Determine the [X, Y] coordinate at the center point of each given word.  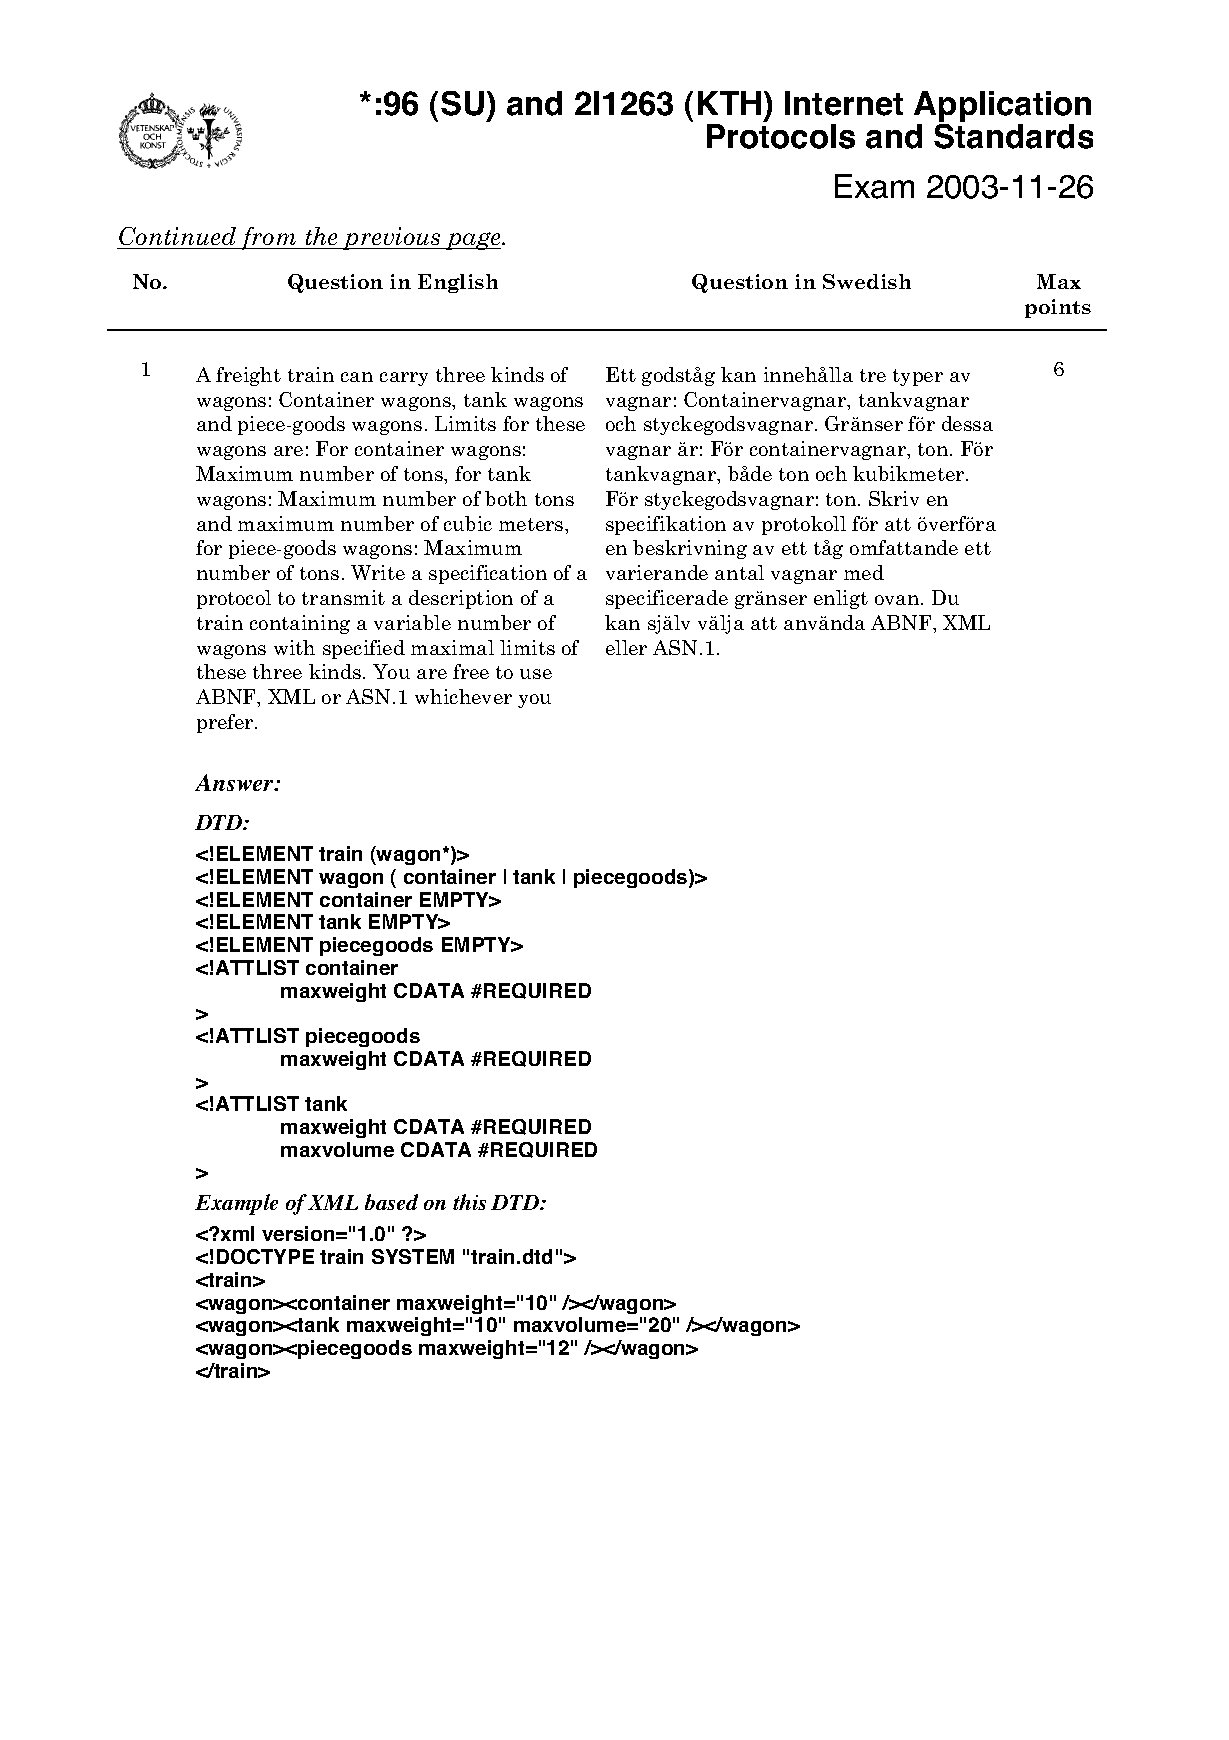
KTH [729, 103]
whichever [463, 696]
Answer [236, 782]
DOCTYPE [265, 1256]
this [469, 1202]
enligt [841, 599]
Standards [1013, 136]
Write [378, 572]
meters [532, 524]
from [269, 238]
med [864, 572]
